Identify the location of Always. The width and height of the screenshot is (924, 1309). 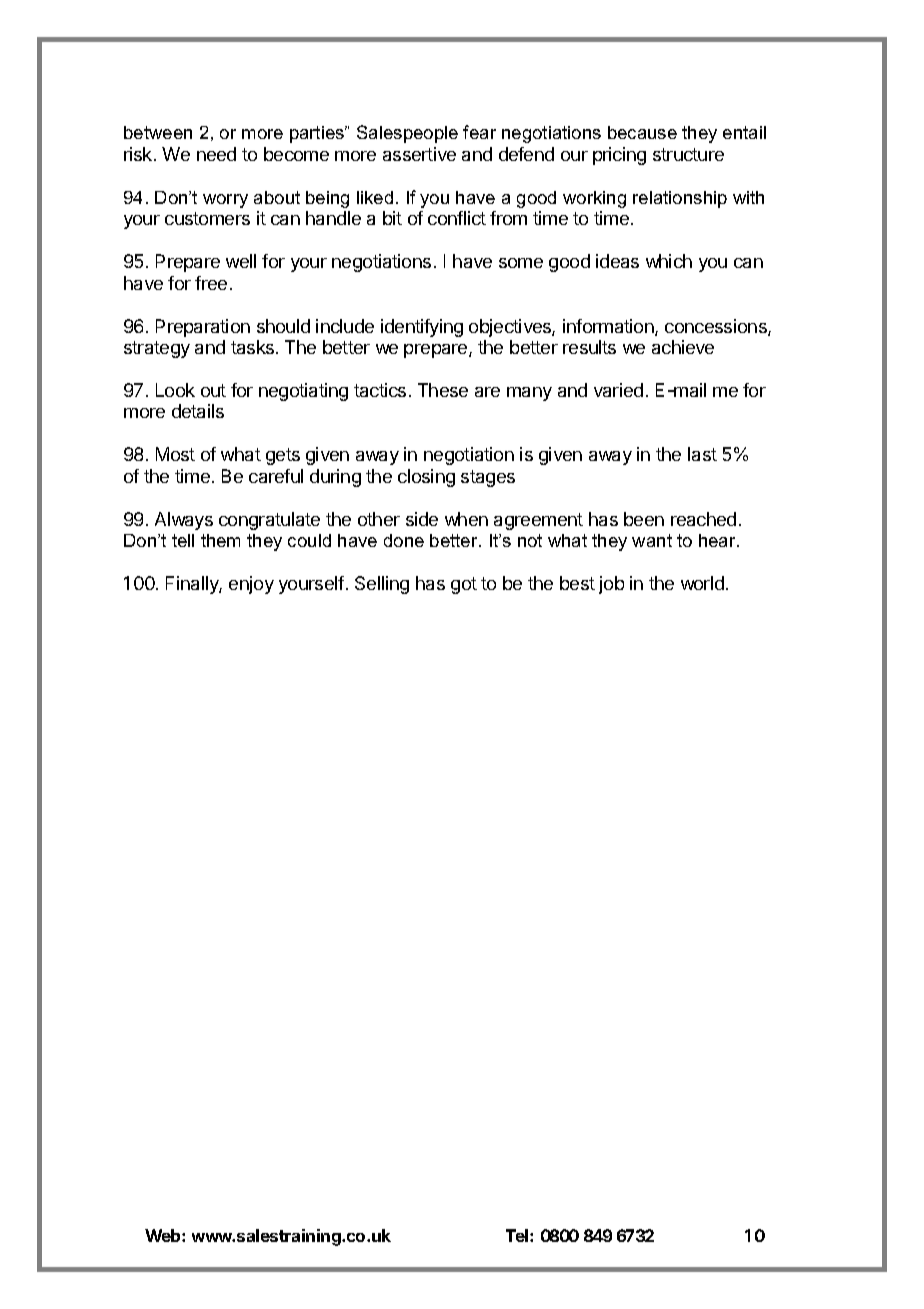
(184, 521).
